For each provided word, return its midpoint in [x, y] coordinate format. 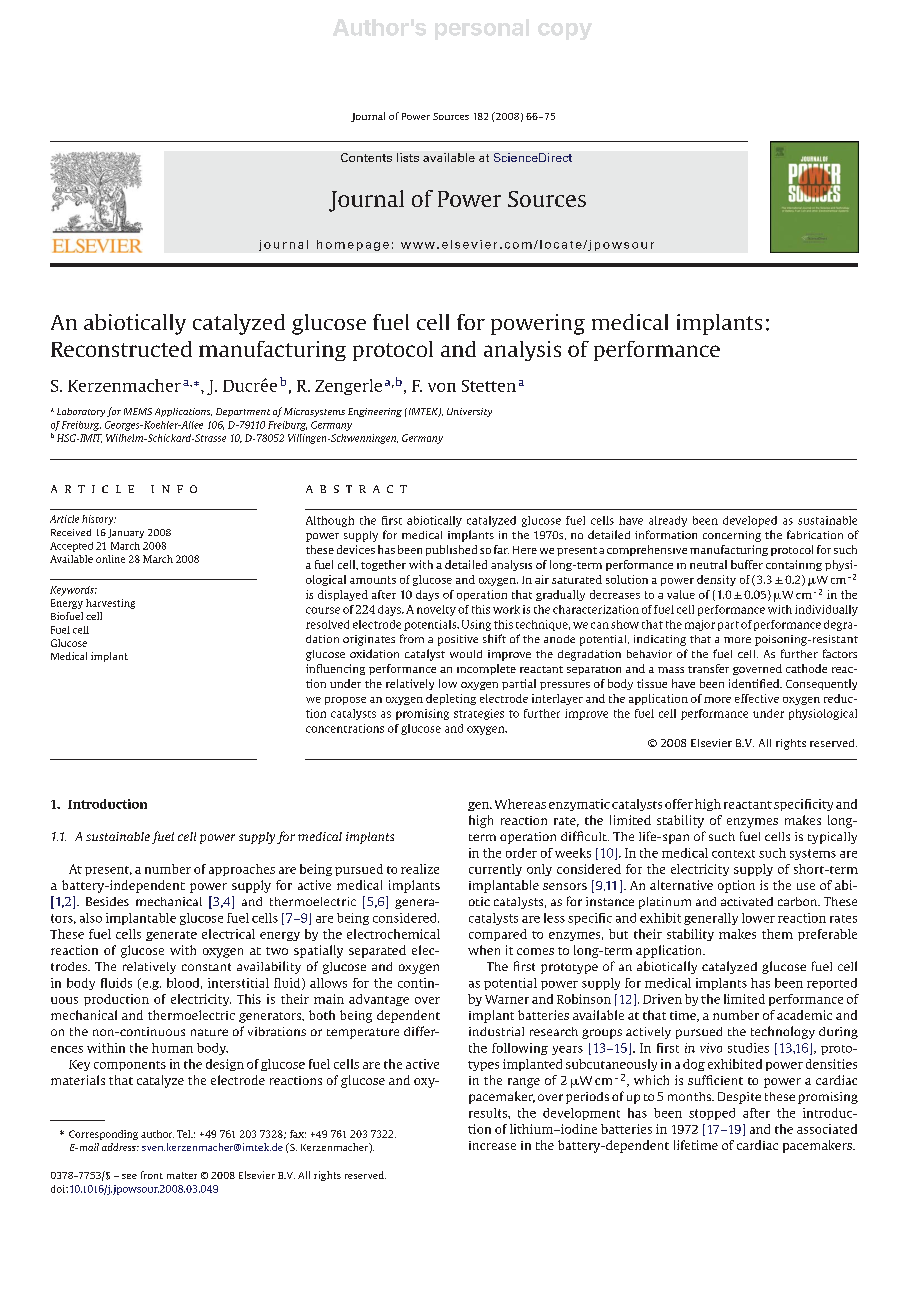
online [110, 559]
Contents [366, 157]
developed [750, 521]
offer [679, 804]
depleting [451, 699]
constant [206, 967]
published [451, 550]
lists [408, 157]
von [442, 387]
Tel [185, 1134]
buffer [747, 564]
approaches [242, 870]
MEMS [138, 411]
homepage [353, 245]
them [777, 934]
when [484, 950]
